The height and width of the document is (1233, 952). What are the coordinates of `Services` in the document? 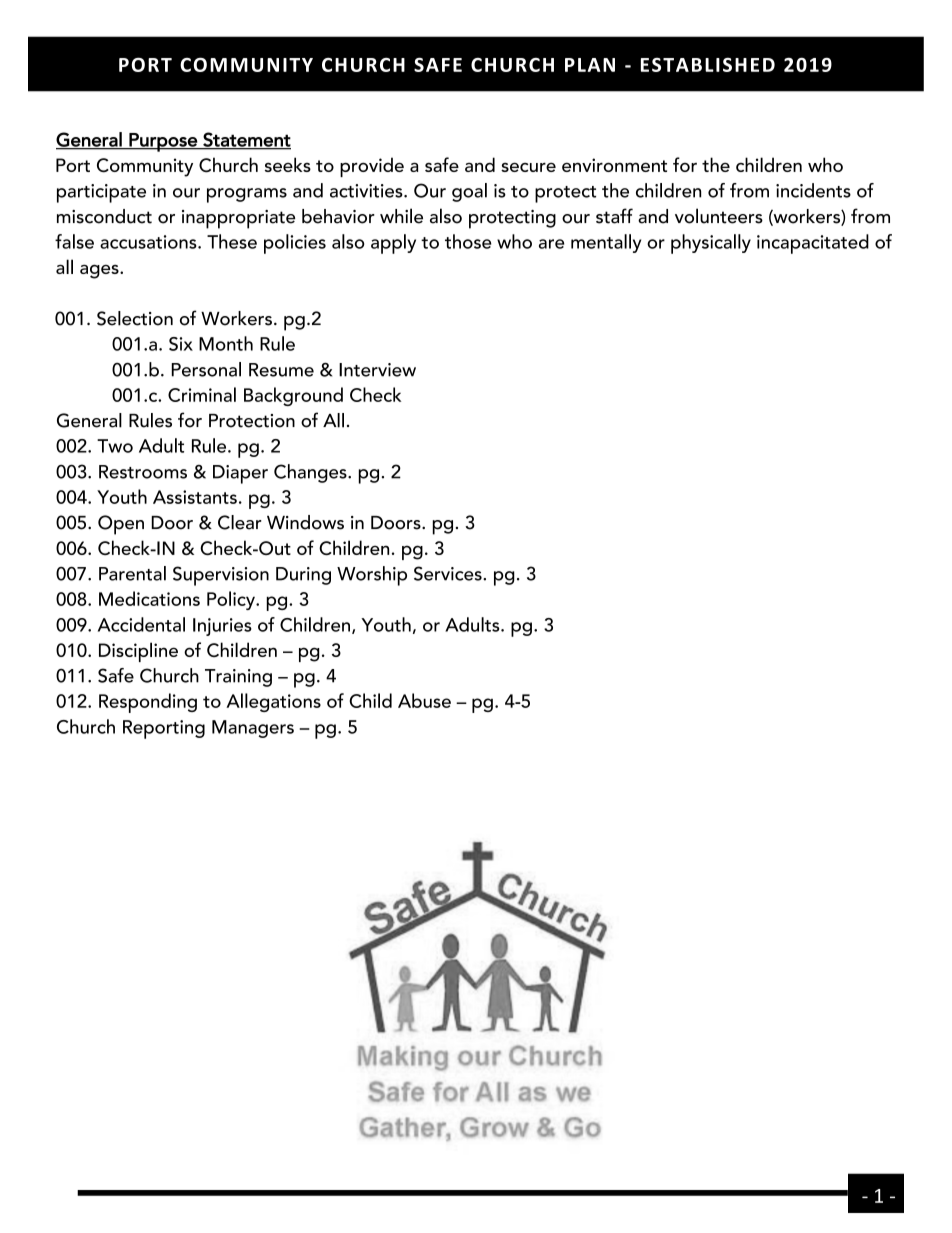 It's located at (449, 573).
